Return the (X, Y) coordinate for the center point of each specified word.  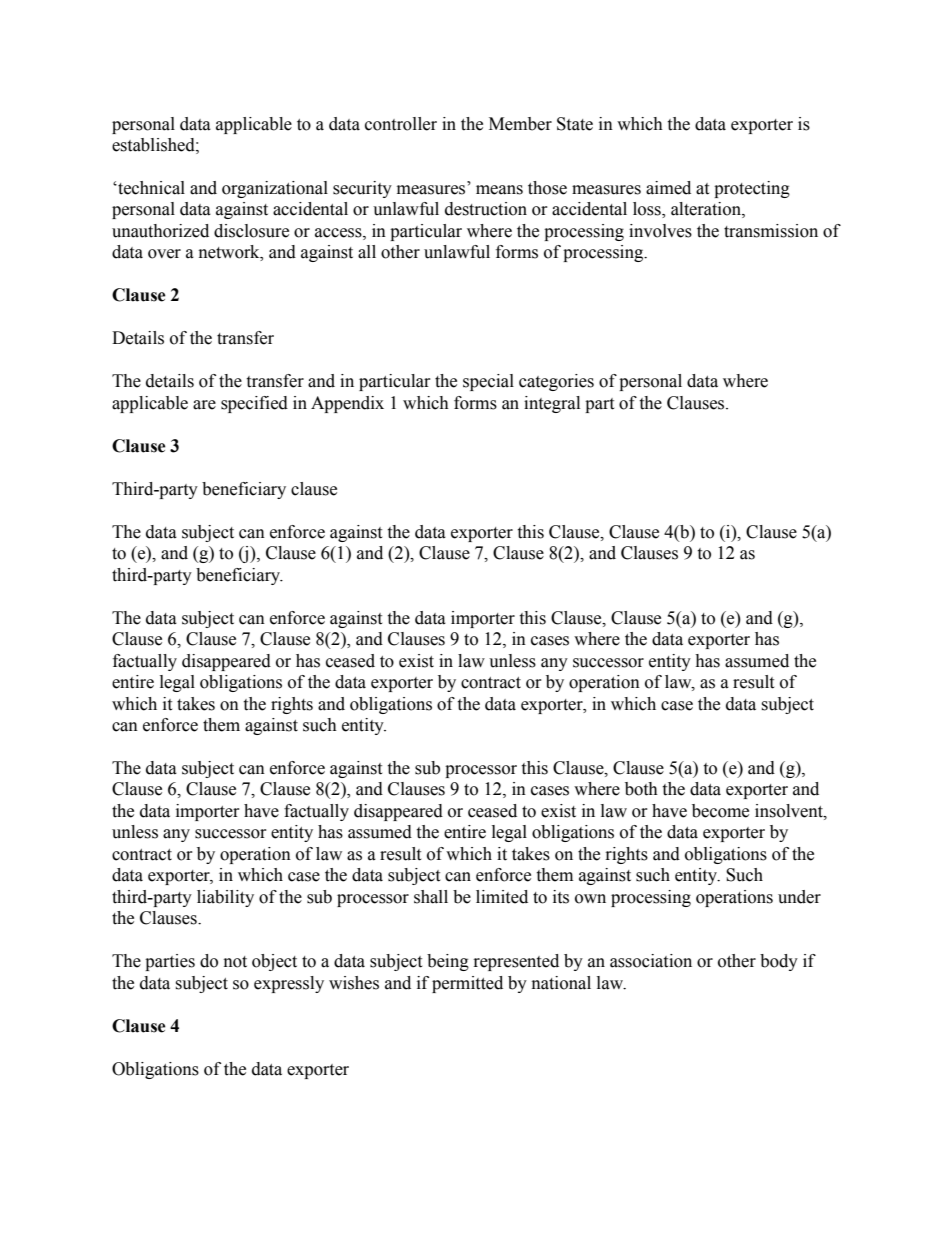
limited (502, 897)
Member (520, 124)
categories (556, 382)
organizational (275, 189)
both (641, 789)
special (488, 382)
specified (254, 404)
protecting (752, 189)
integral (552, 404)
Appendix (347, 404)
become (720, 811)
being (448, 962)
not (235, 962)
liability (225, 898)
